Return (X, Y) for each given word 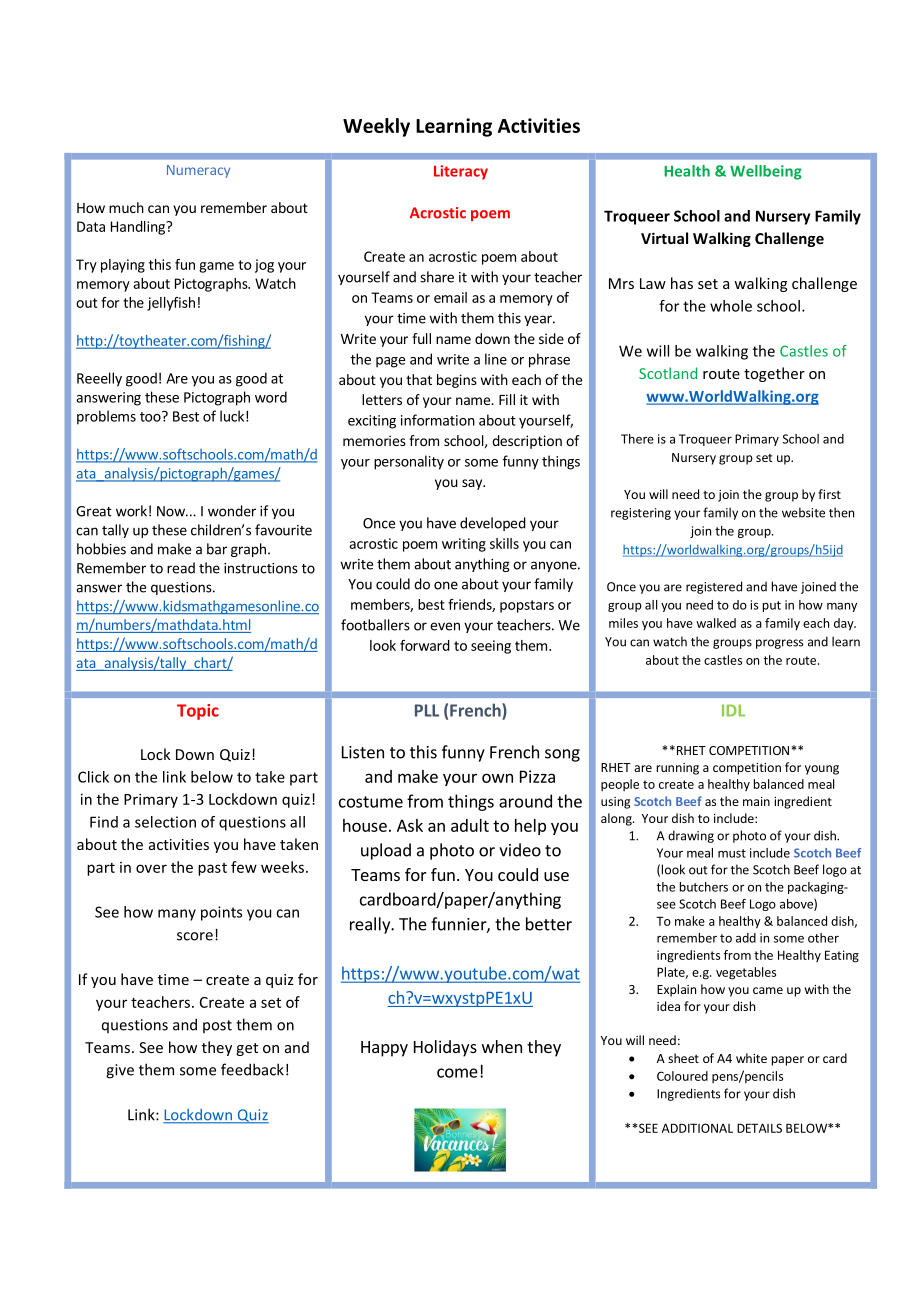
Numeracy (198, 171)
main (756, 801)
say (473, 484)
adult (470, 825)
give (120, 1071)
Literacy (461, 172)
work (131, 511)
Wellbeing (766, 172)
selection (165, 822)
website (803, 512)
